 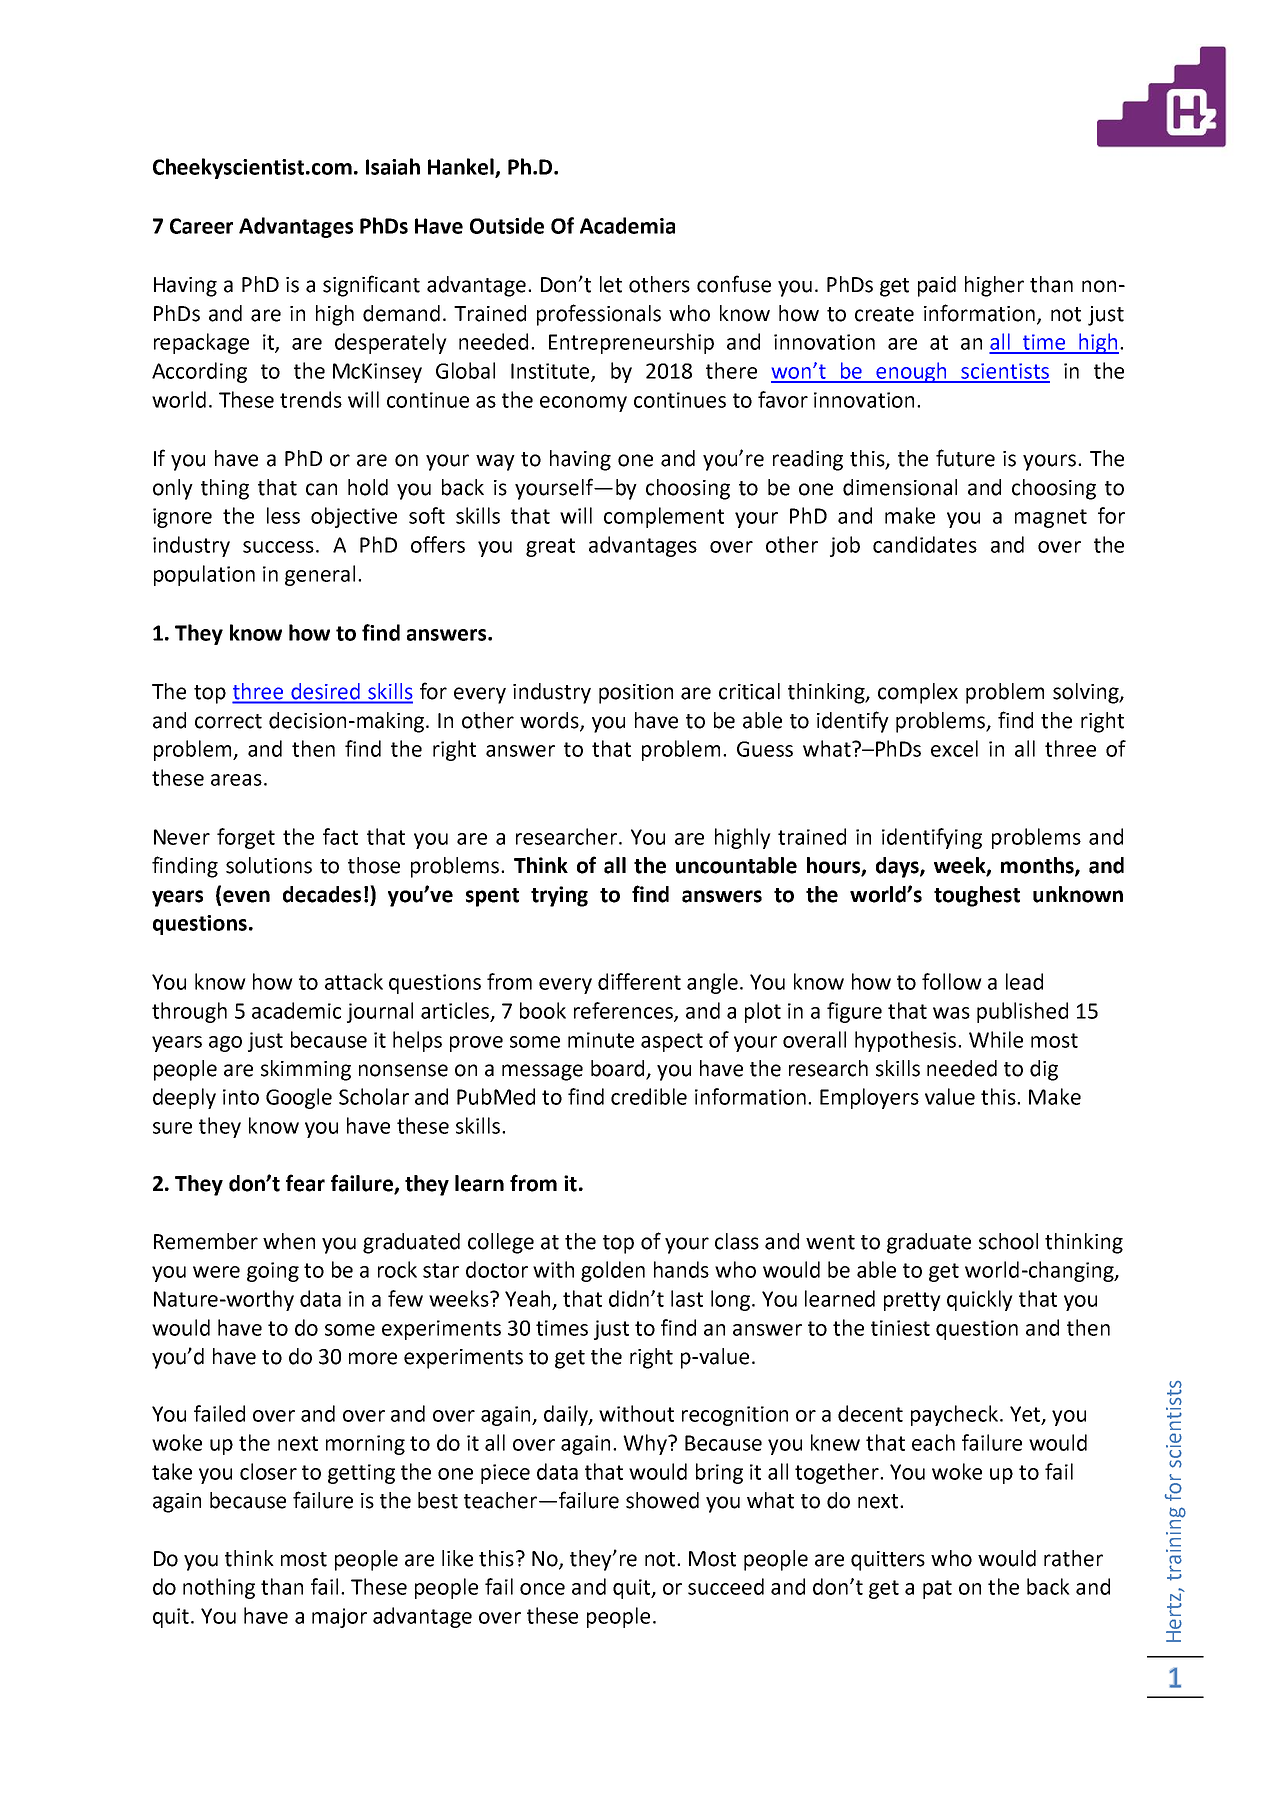 What do you see at coordinates (627, 225) in the document?
I see `Academia` at bounding box center [627, 225].
